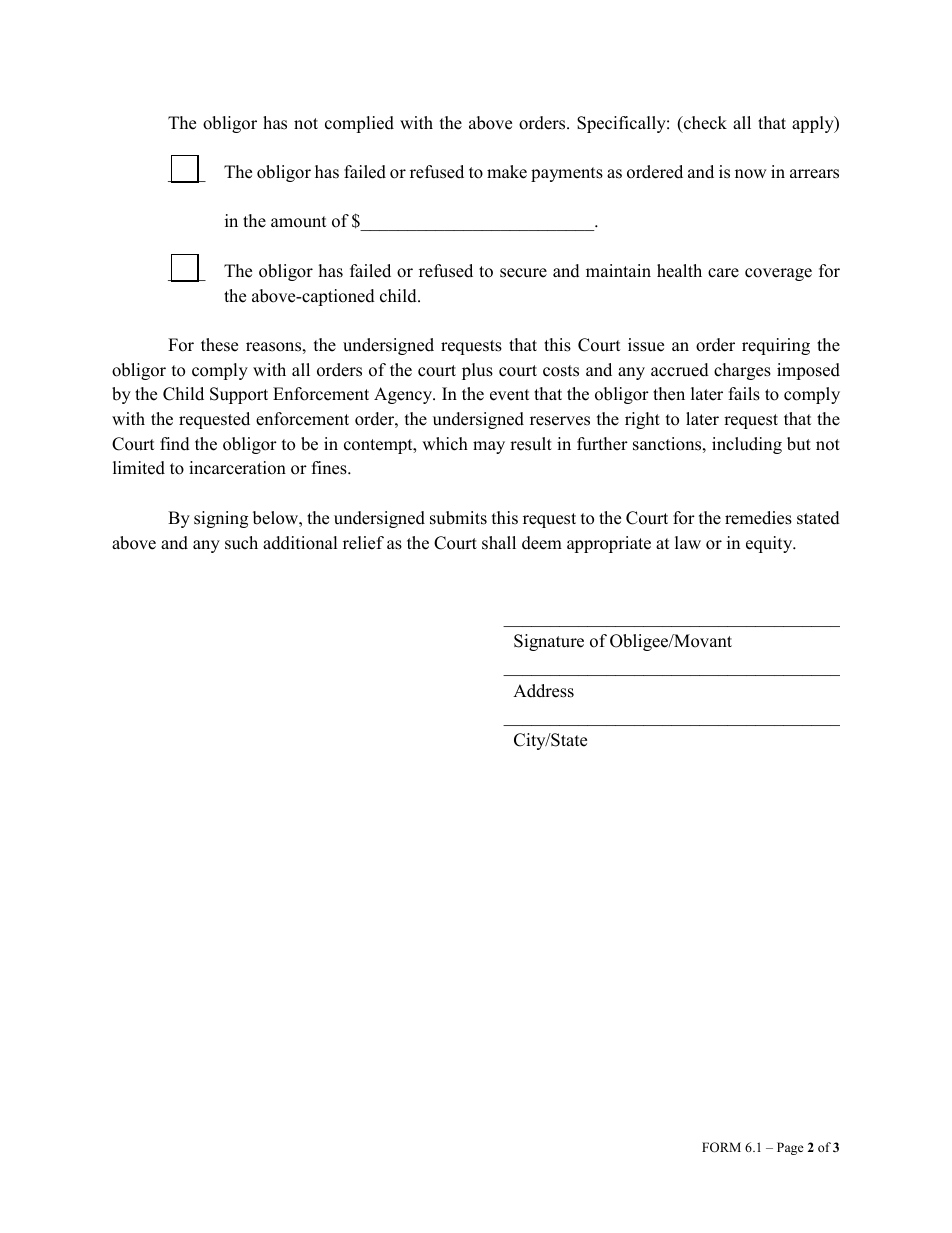  What do you see at coordinates (721, 1147) in the screenshot?
I see `FORM` at bounding box center [721, 1147].
